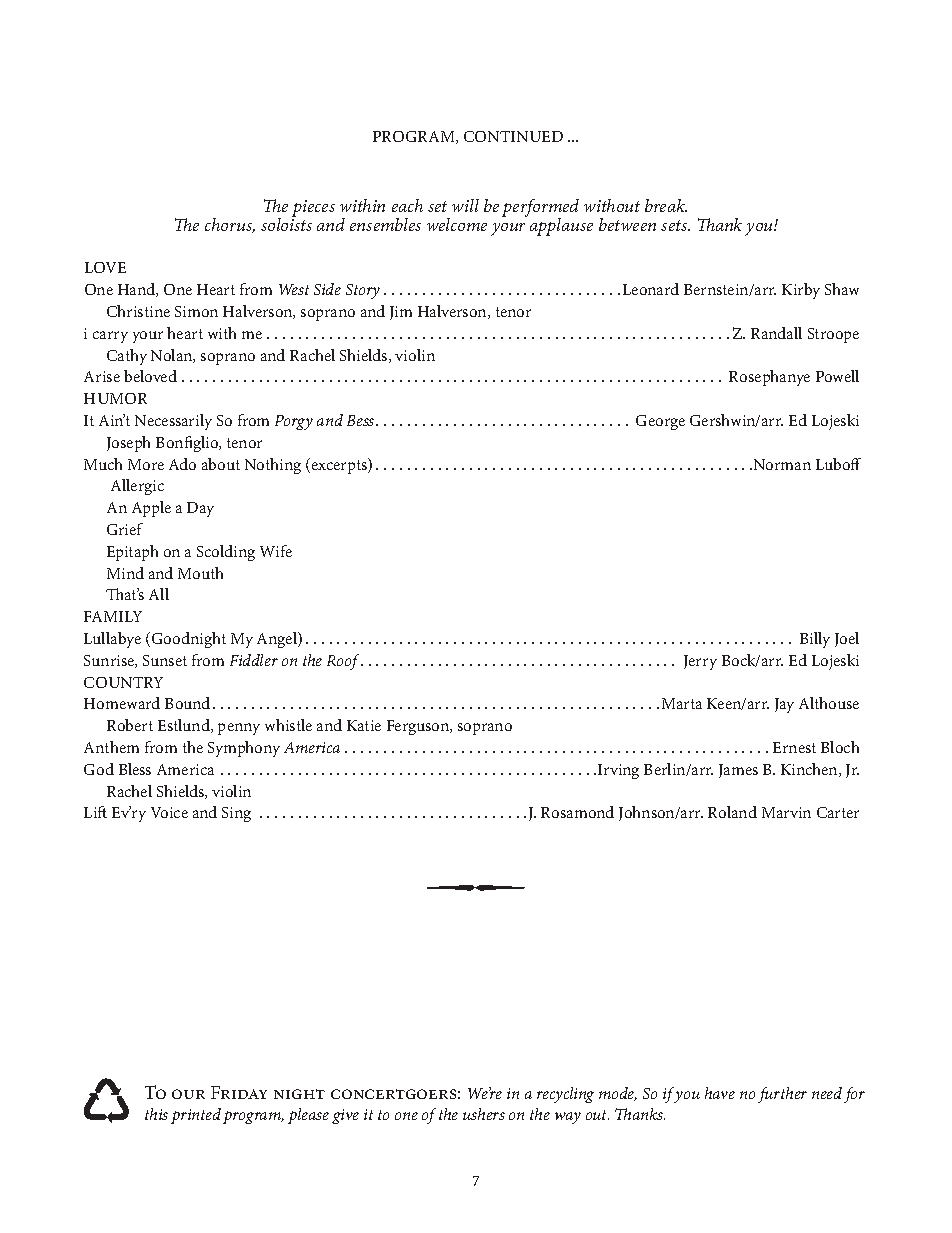 Image resolution: width=952 pixels, height=1233 pixels. What do you see at coordinates (484, 1114) in the document?
I see `ushers` at bounding box center [484, 1114].
